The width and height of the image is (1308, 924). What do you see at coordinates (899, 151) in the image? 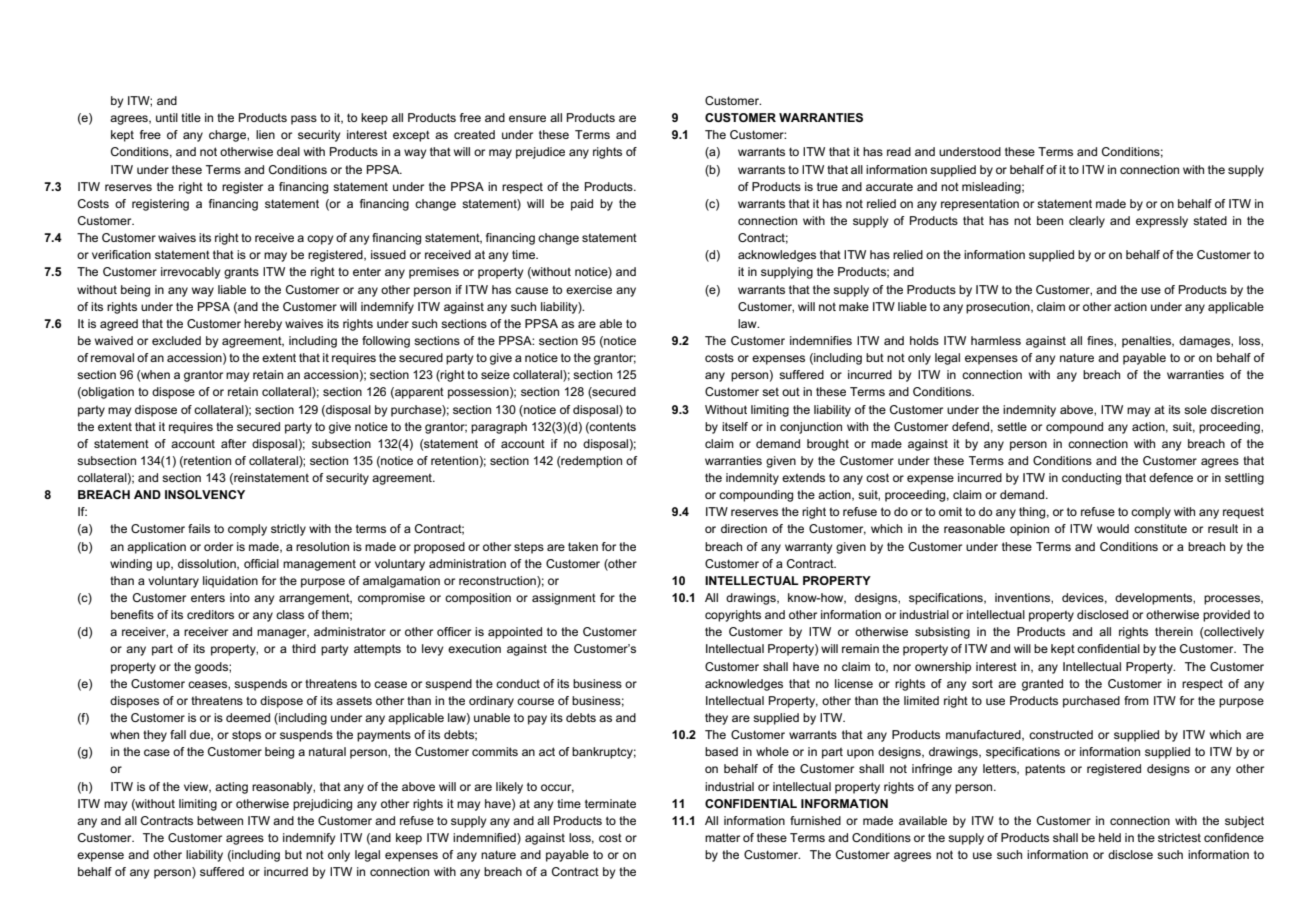
I see `read` at bounding box center [899, 151].
